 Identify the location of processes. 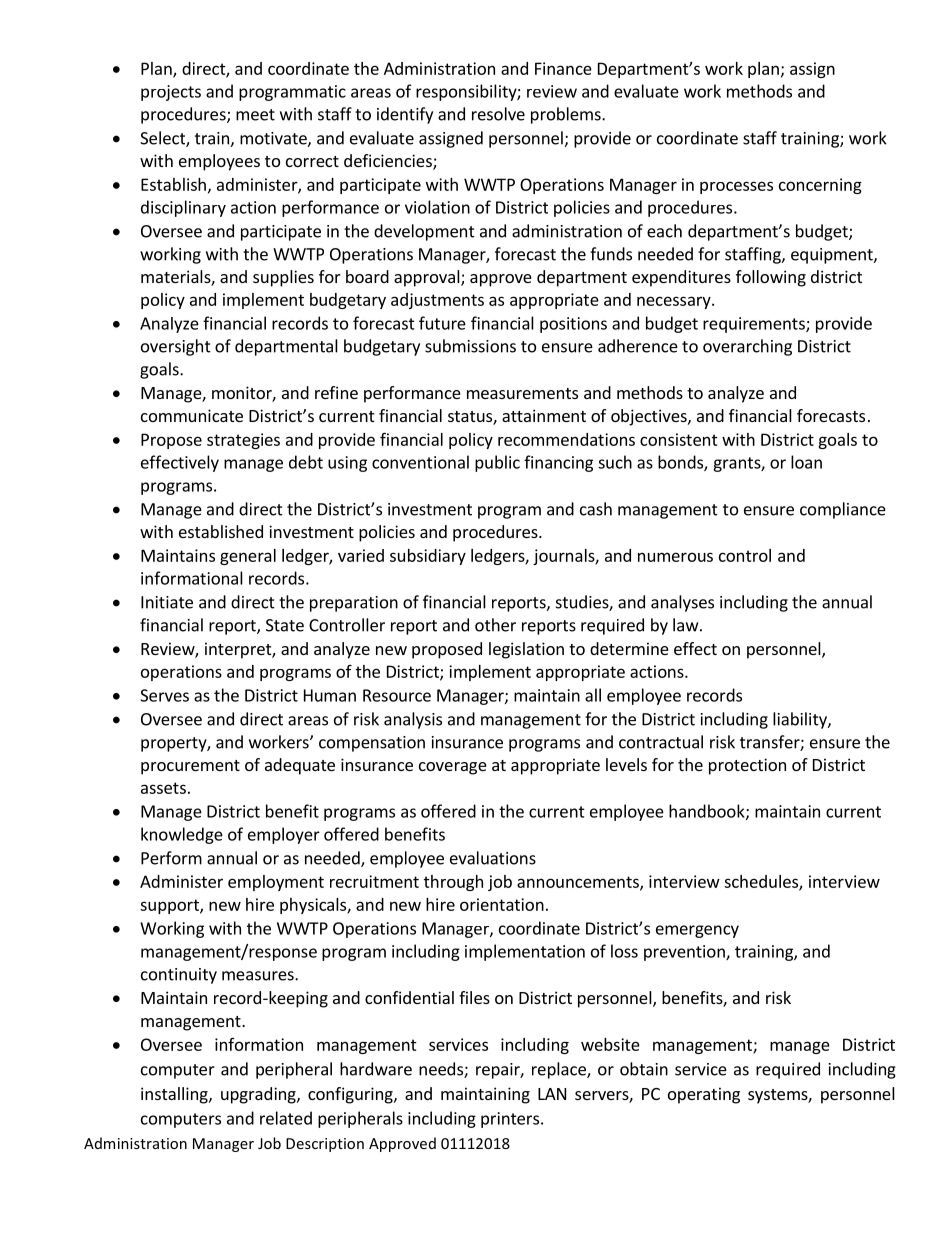
(736, 187).
